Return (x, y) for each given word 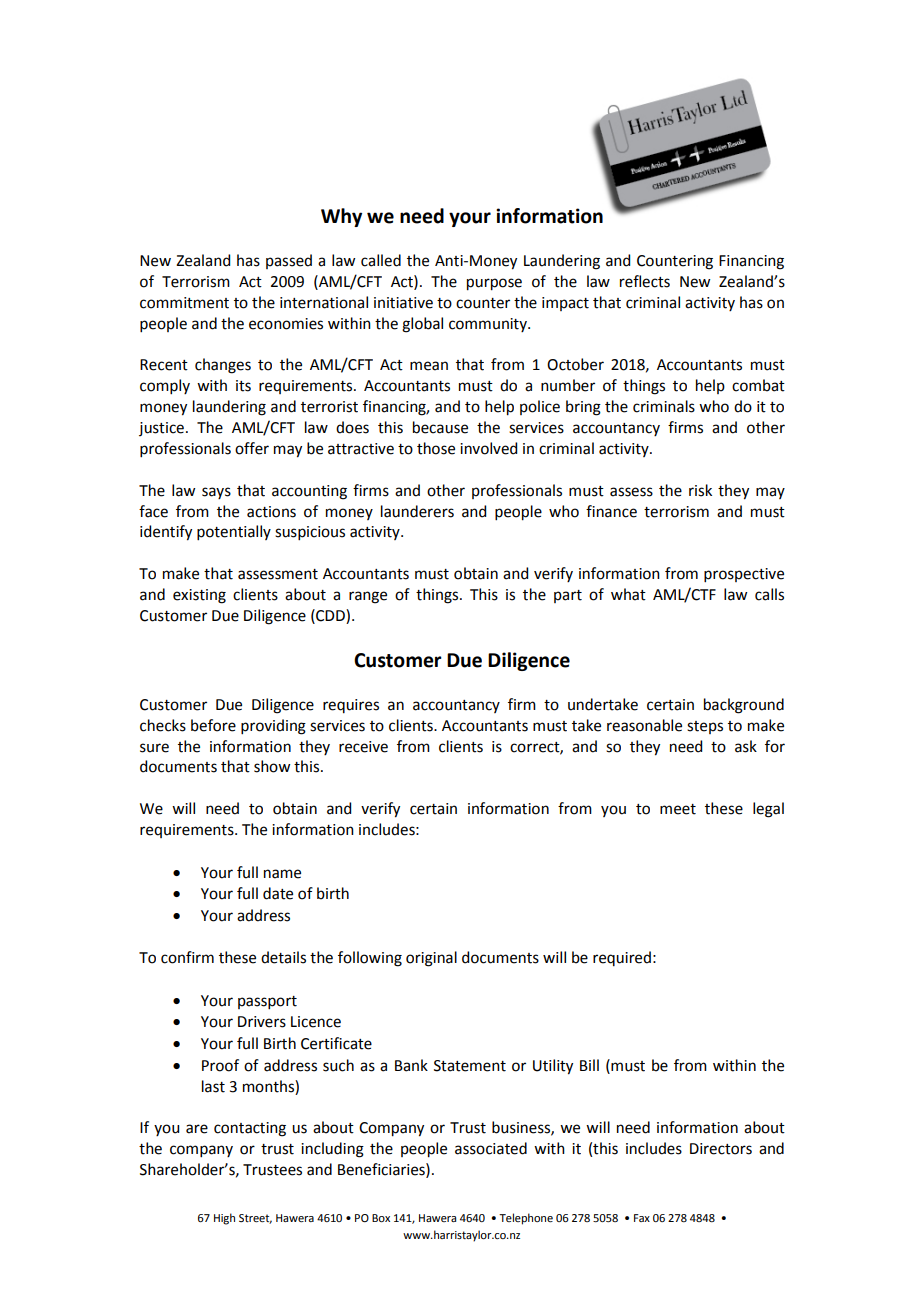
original (431, 959)
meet (678, 809)
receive (363, 747)
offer (252, 448)
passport (267, 1002)
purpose (494, 284)
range (368, 597)
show (272, 766)
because (440, 427)
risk (700, 490)
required (622, 958)
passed (289, 261)
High (224, 1219)
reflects (645, 281)
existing (199, 596)
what (628, 594)
